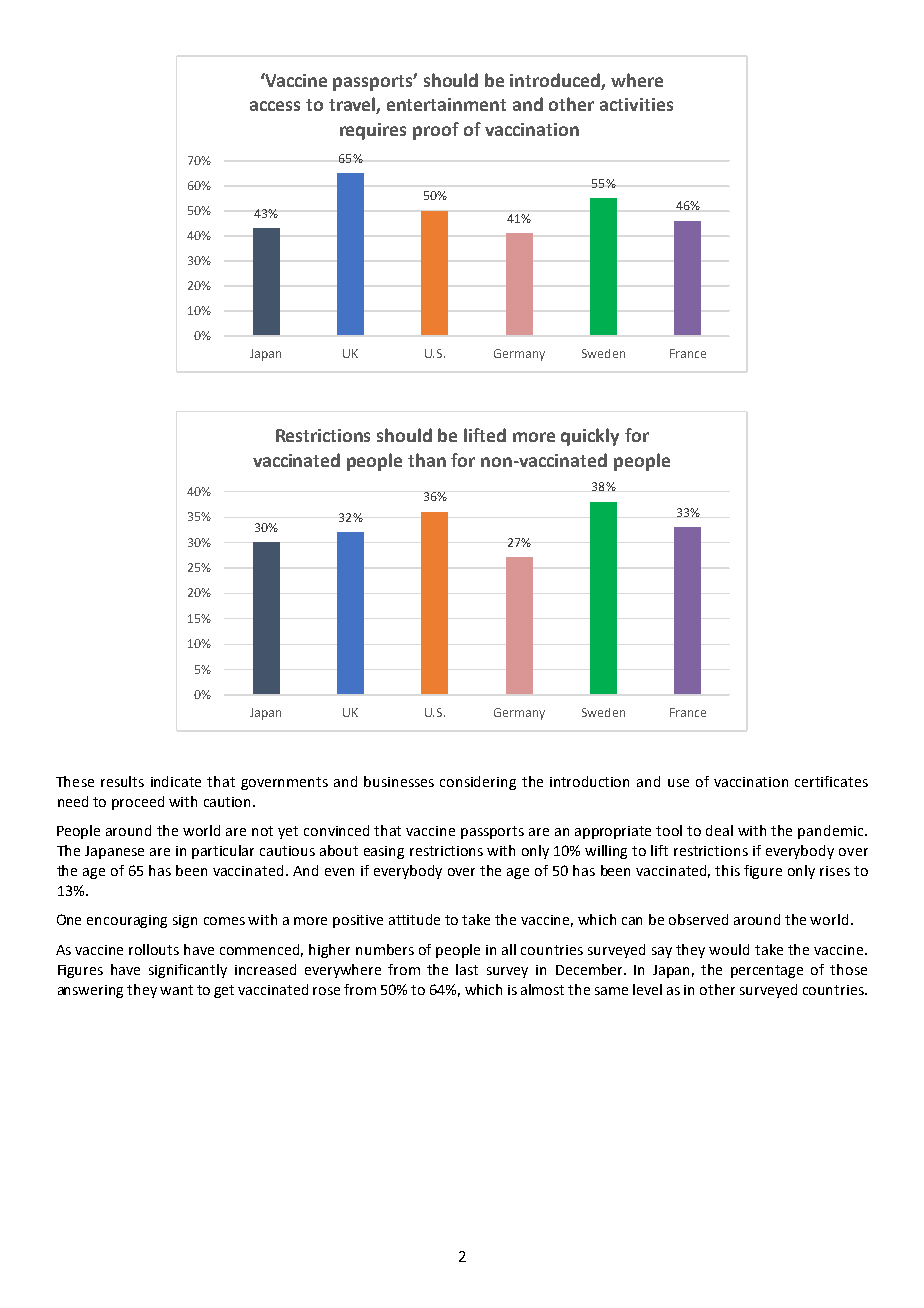 The image size is (924, 1308). I want to click on quickly, so click(590, 437).
